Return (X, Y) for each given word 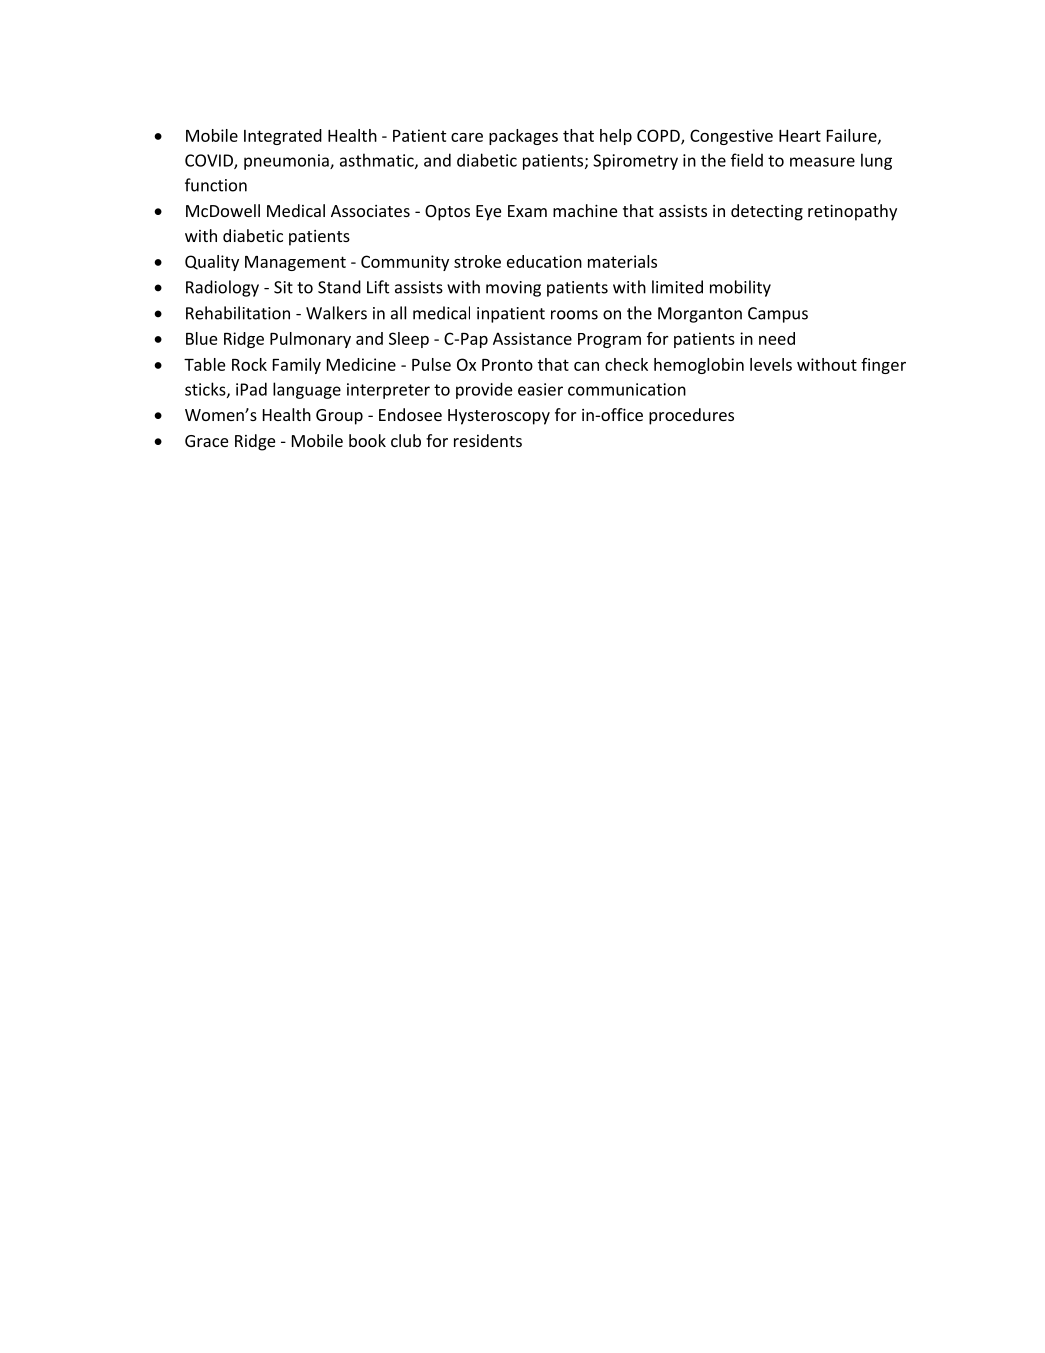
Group (339, 417)
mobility (740, 288)
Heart (800, 135)
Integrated (283, 137)
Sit (283, 287)
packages (523, 137)
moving (513, 289)
